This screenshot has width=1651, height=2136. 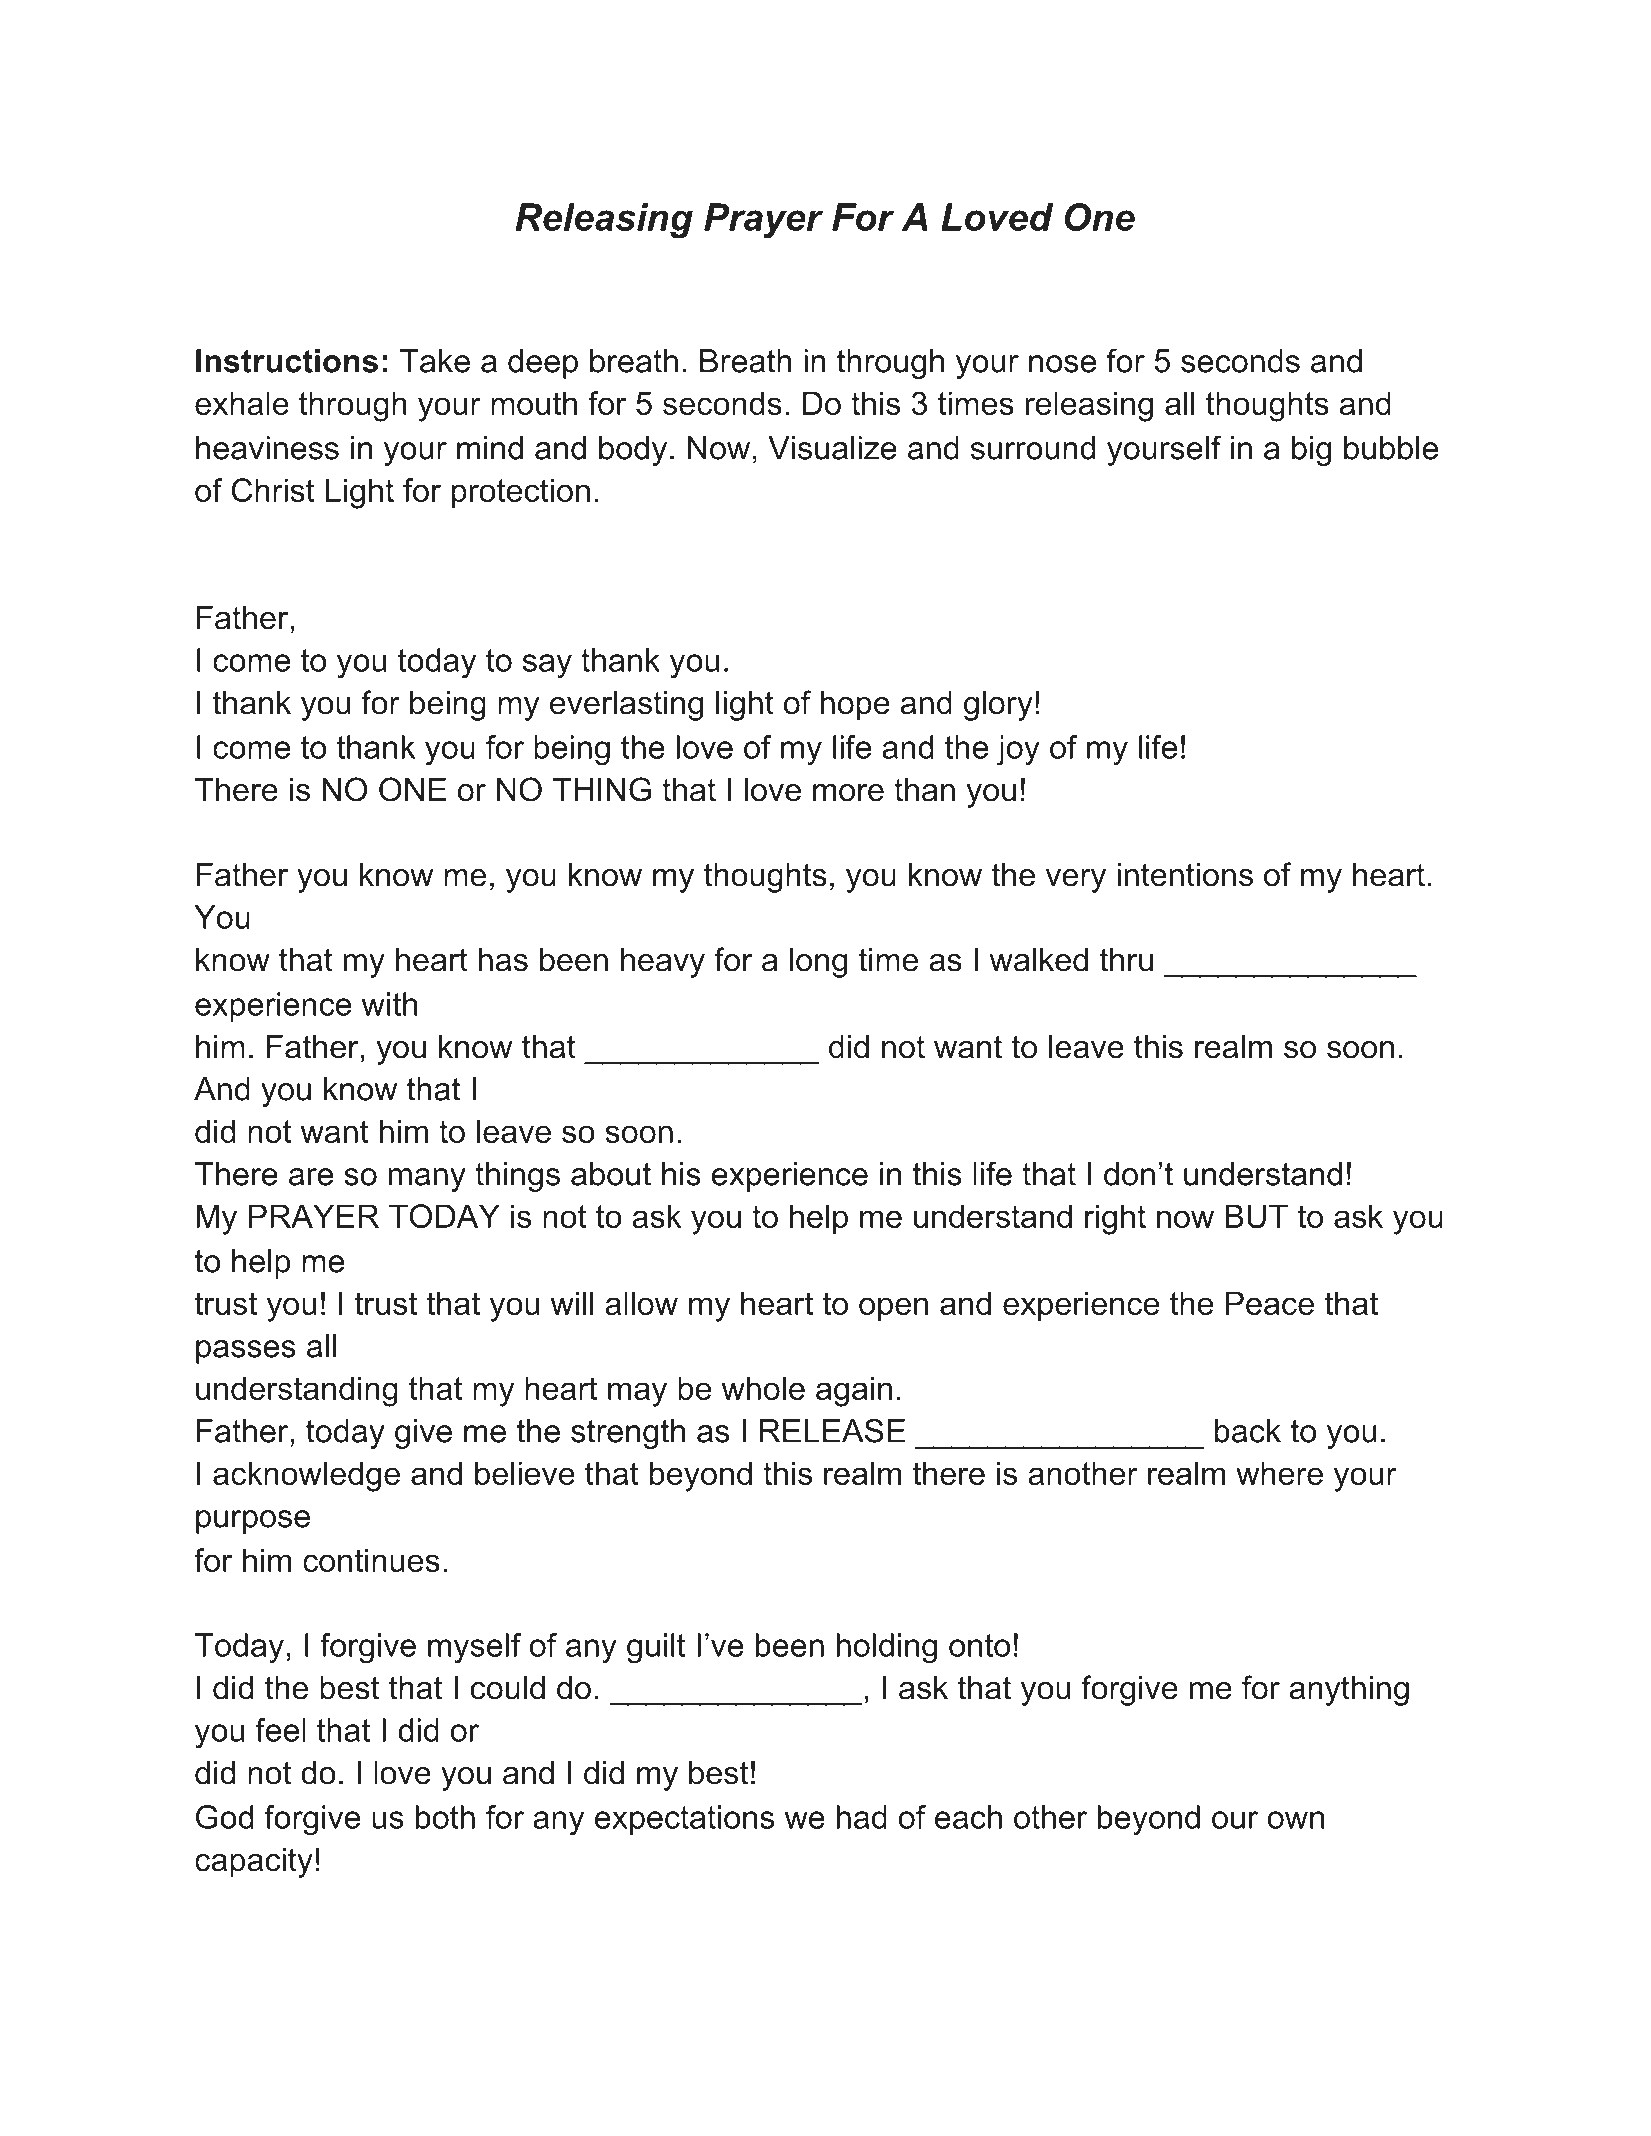 What do you see at coordinates (435, 361) in the screenshot?
I see `Take` at bounding box center [435, 361].
